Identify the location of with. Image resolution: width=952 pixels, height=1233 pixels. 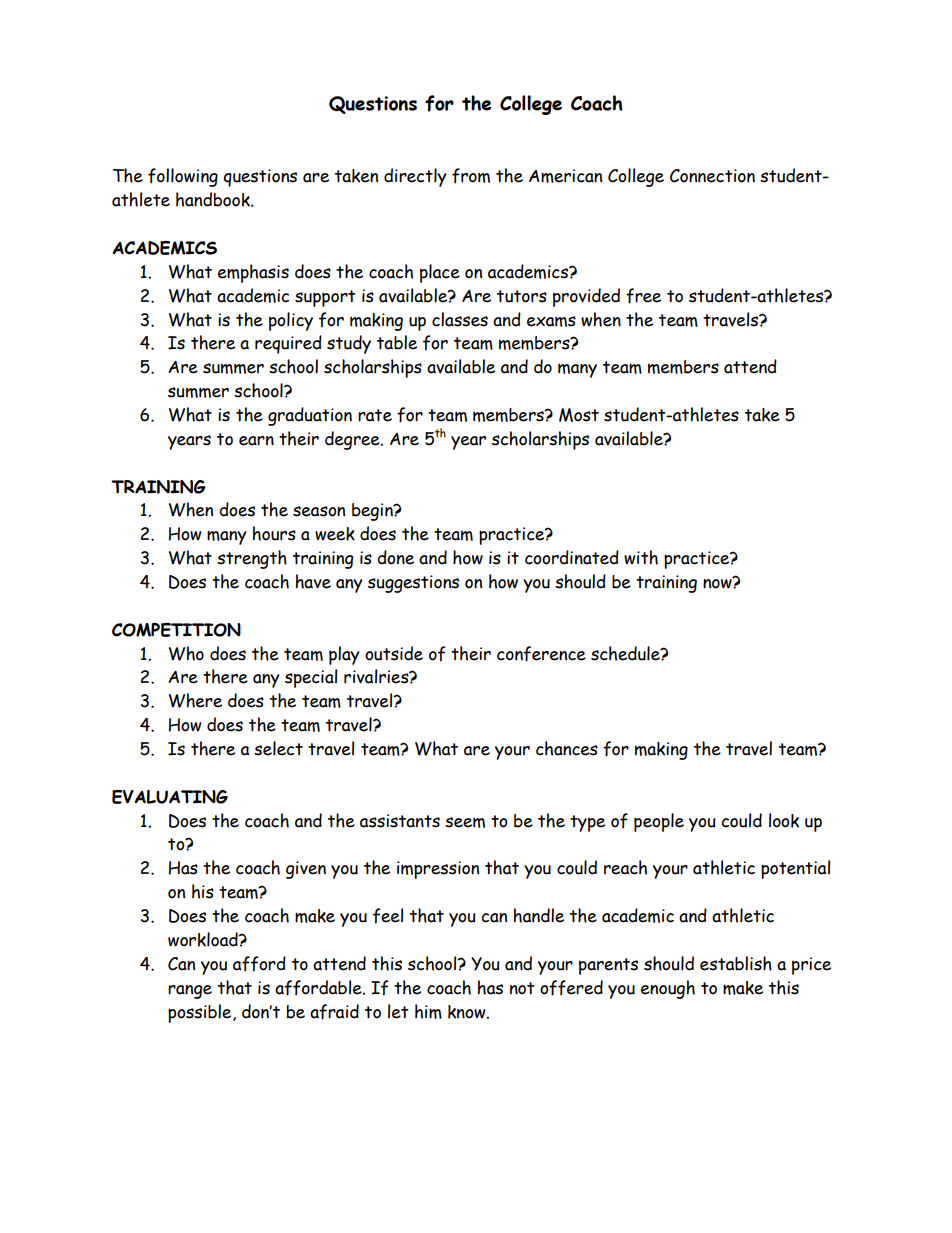
(641, 557).
